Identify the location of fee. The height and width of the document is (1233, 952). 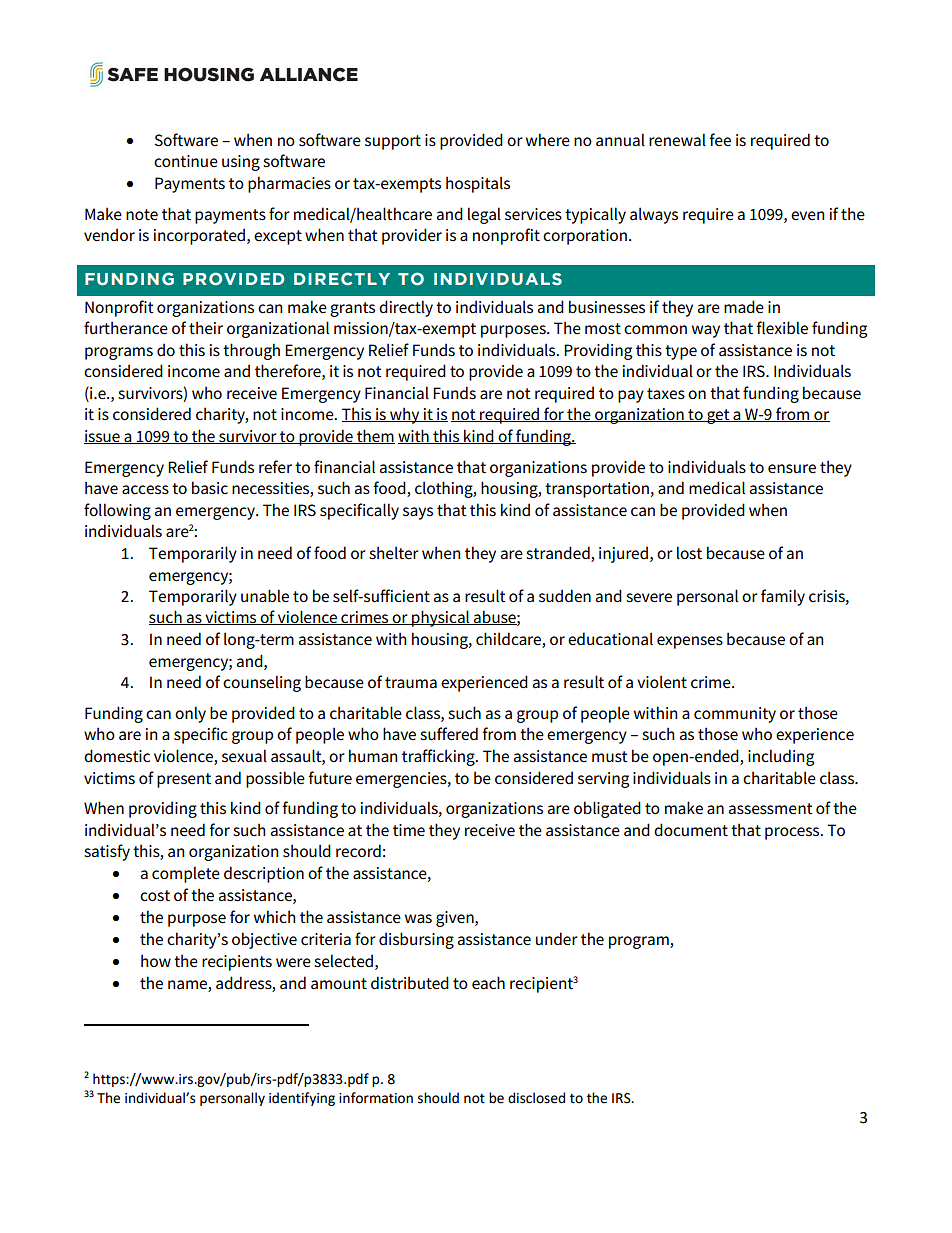
(720, 140).
